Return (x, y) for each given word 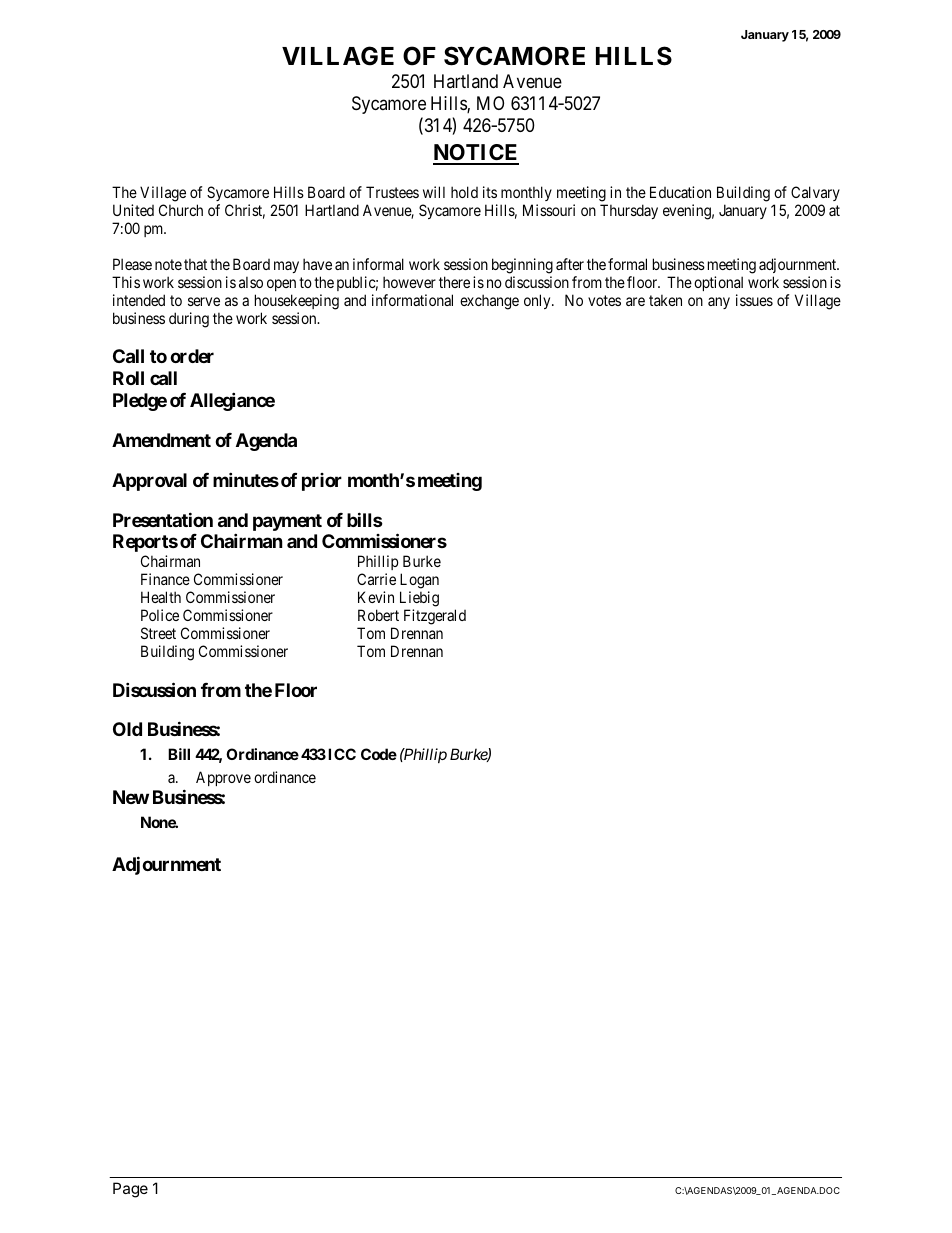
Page (130, 1190)
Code (379, 754)
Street (158, 633)
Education (680, 192)
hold (464, 192)
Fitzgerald (435, 617)
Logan (419, 581)
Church (181, 210)
